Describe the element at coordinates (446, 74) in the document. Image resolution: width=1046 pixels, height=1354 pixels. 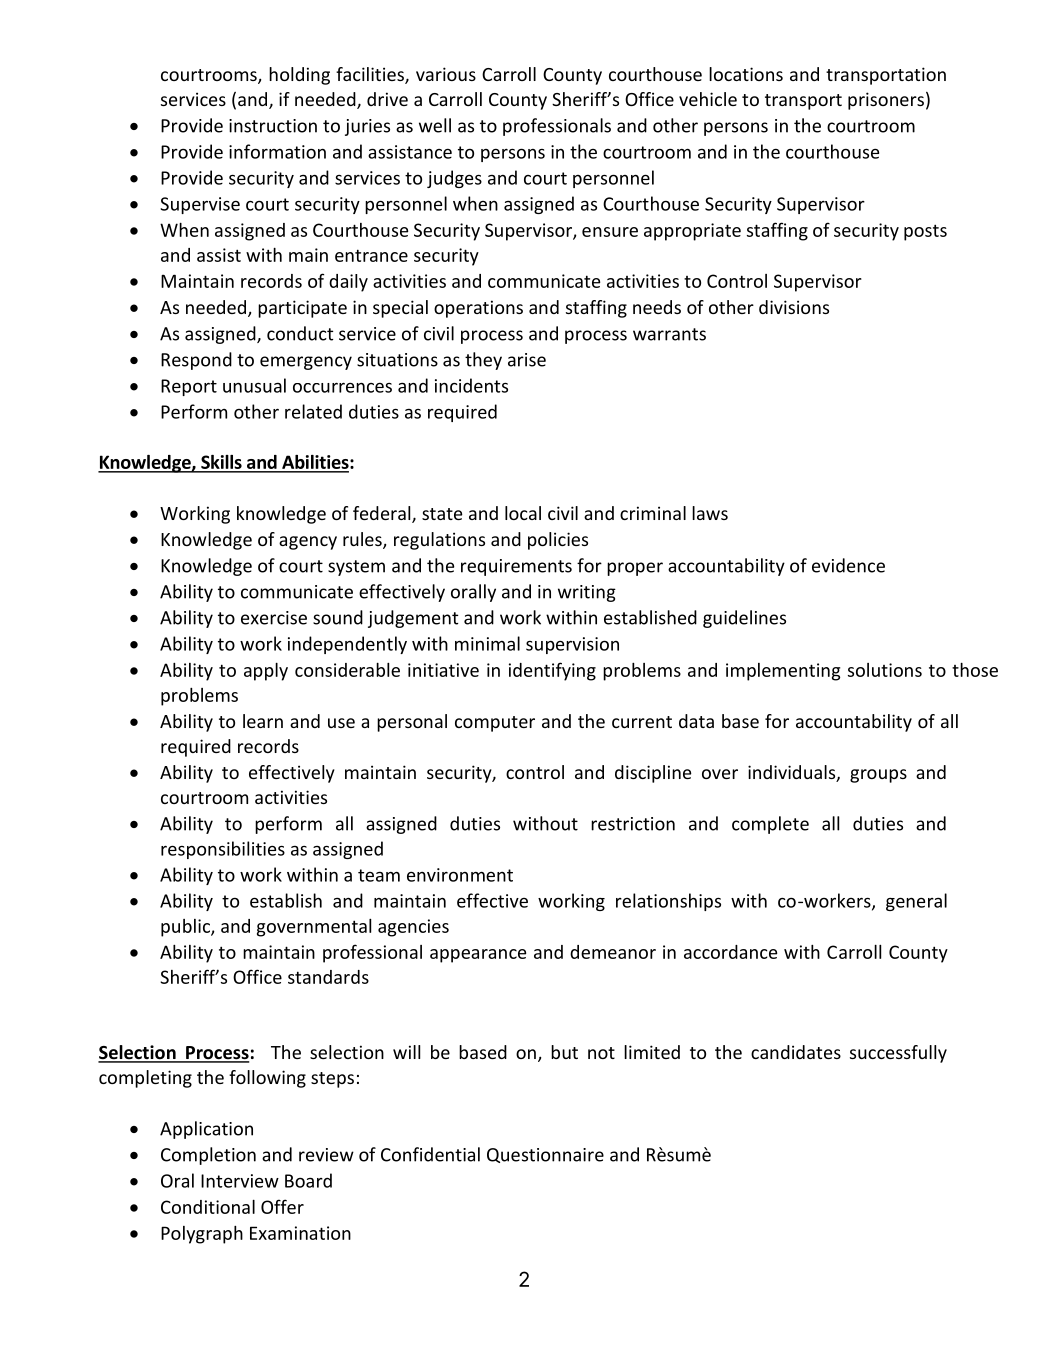
I see `various` at that location.
